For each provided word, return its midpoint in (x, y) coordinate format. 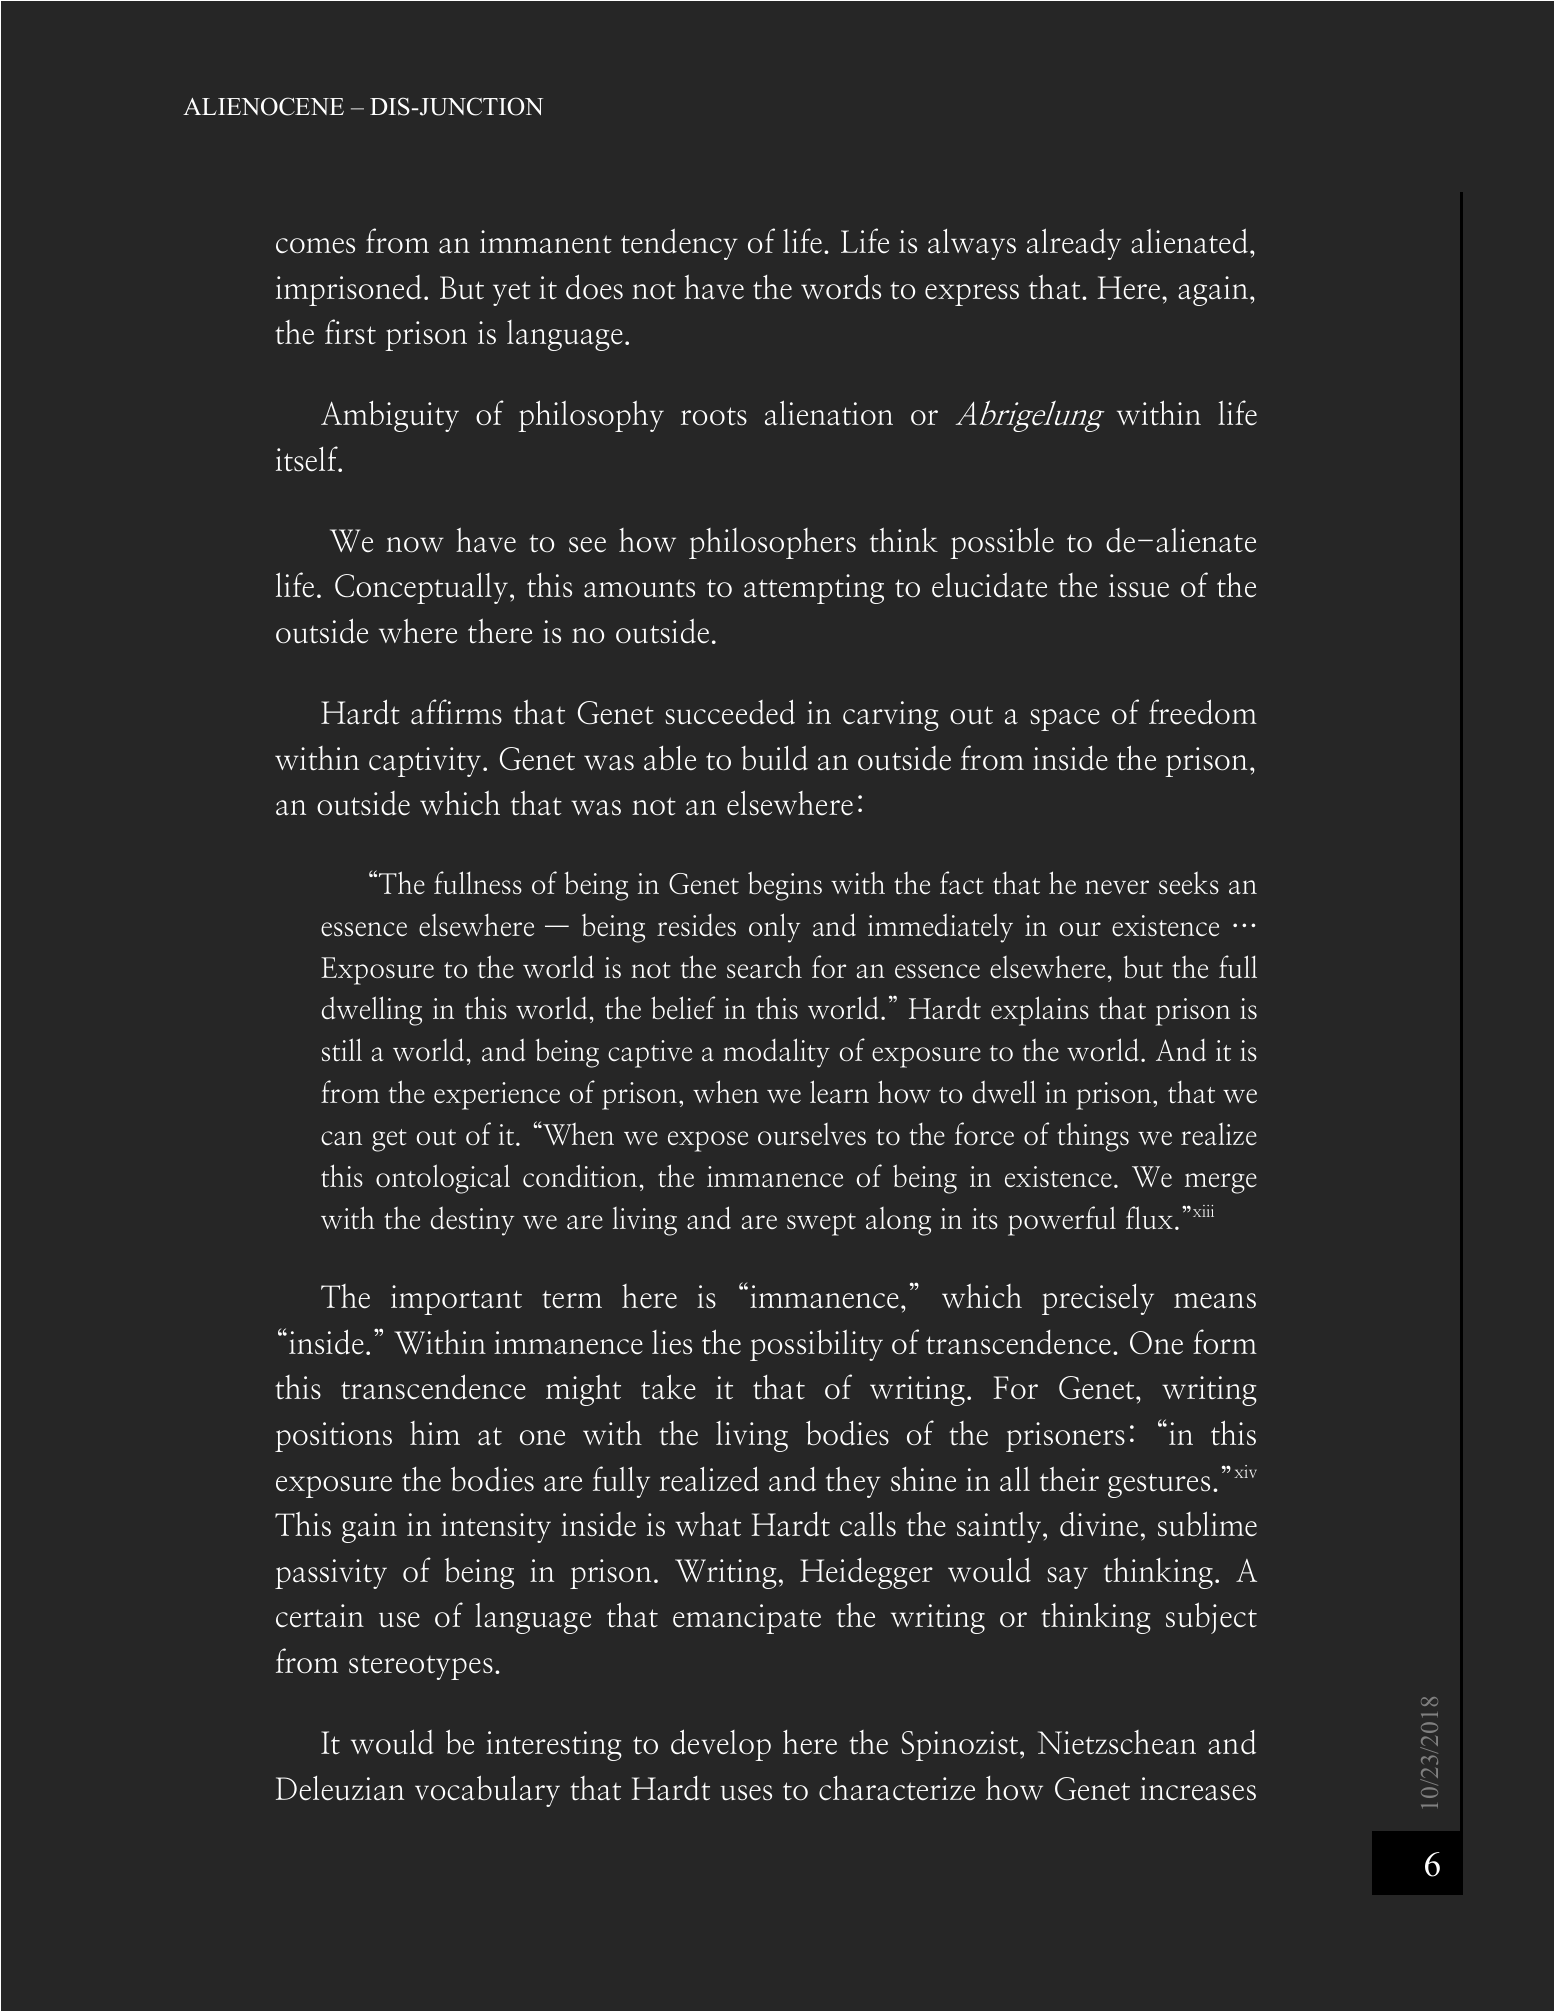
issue (1139, 586)
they (853, 1482)
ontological (443, 1179)
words (841, 287)
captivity (425, 762)
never (1117, 887)
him (435, 1433)
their (1069, 1479)
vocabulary (487, 1791)
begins (785, 886)
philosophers (772, 543)
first (350, 332)
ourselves (812, 1134)
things (1093, 1137)
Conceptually (421, 588)
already (1074, 244)
